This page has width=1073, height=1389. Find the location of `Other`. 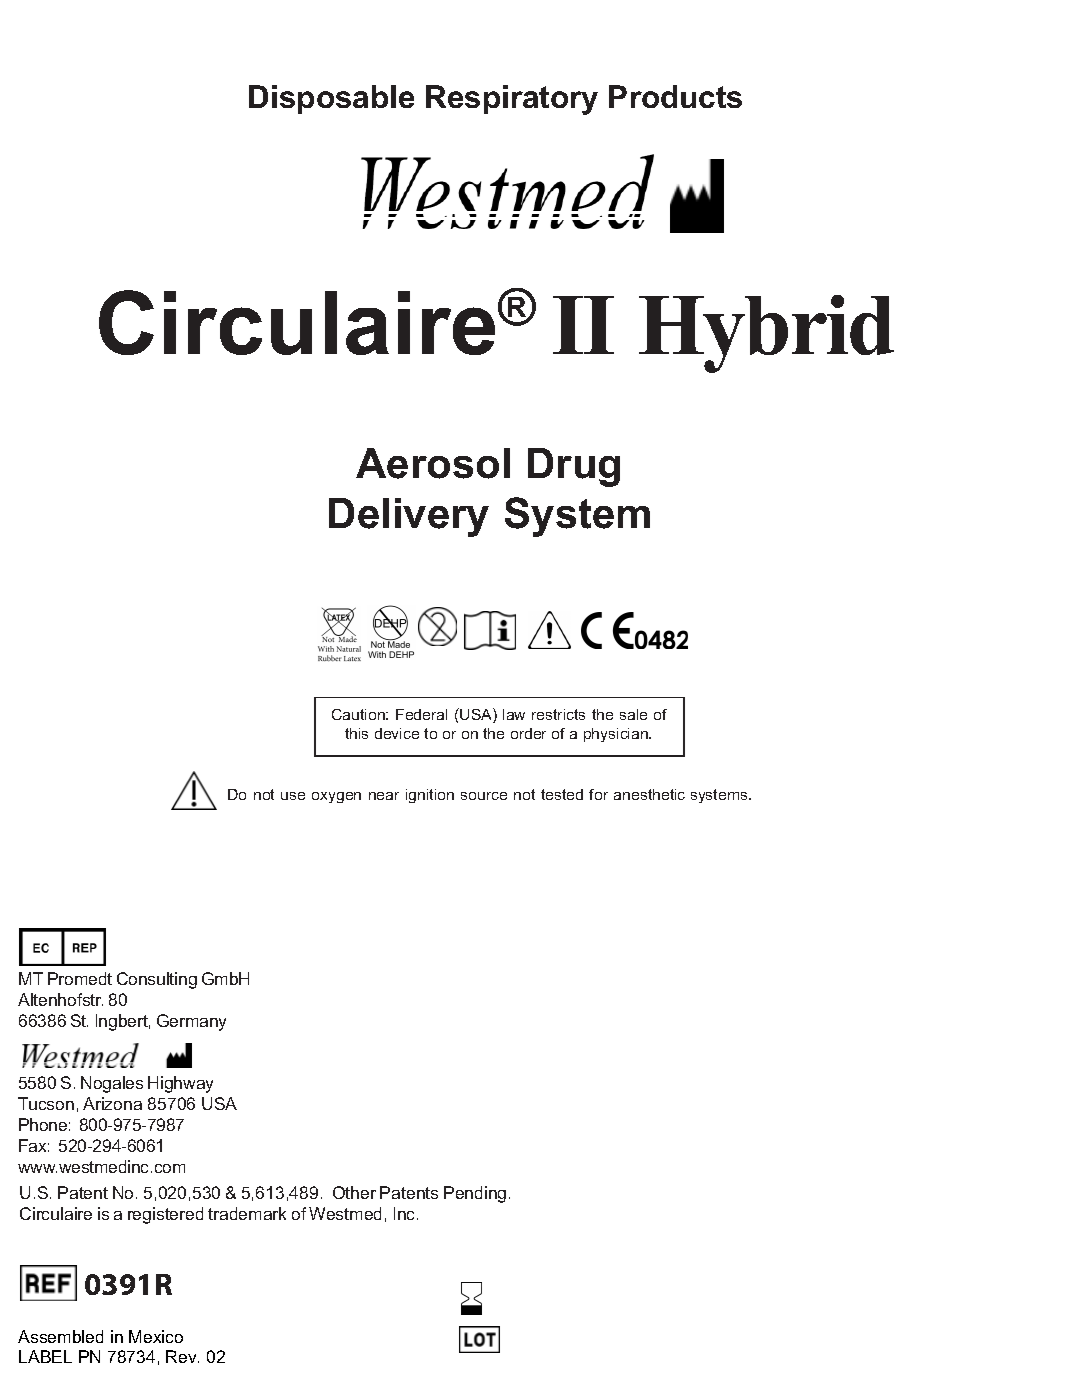

Other is located at coordinates (354, 1192).
